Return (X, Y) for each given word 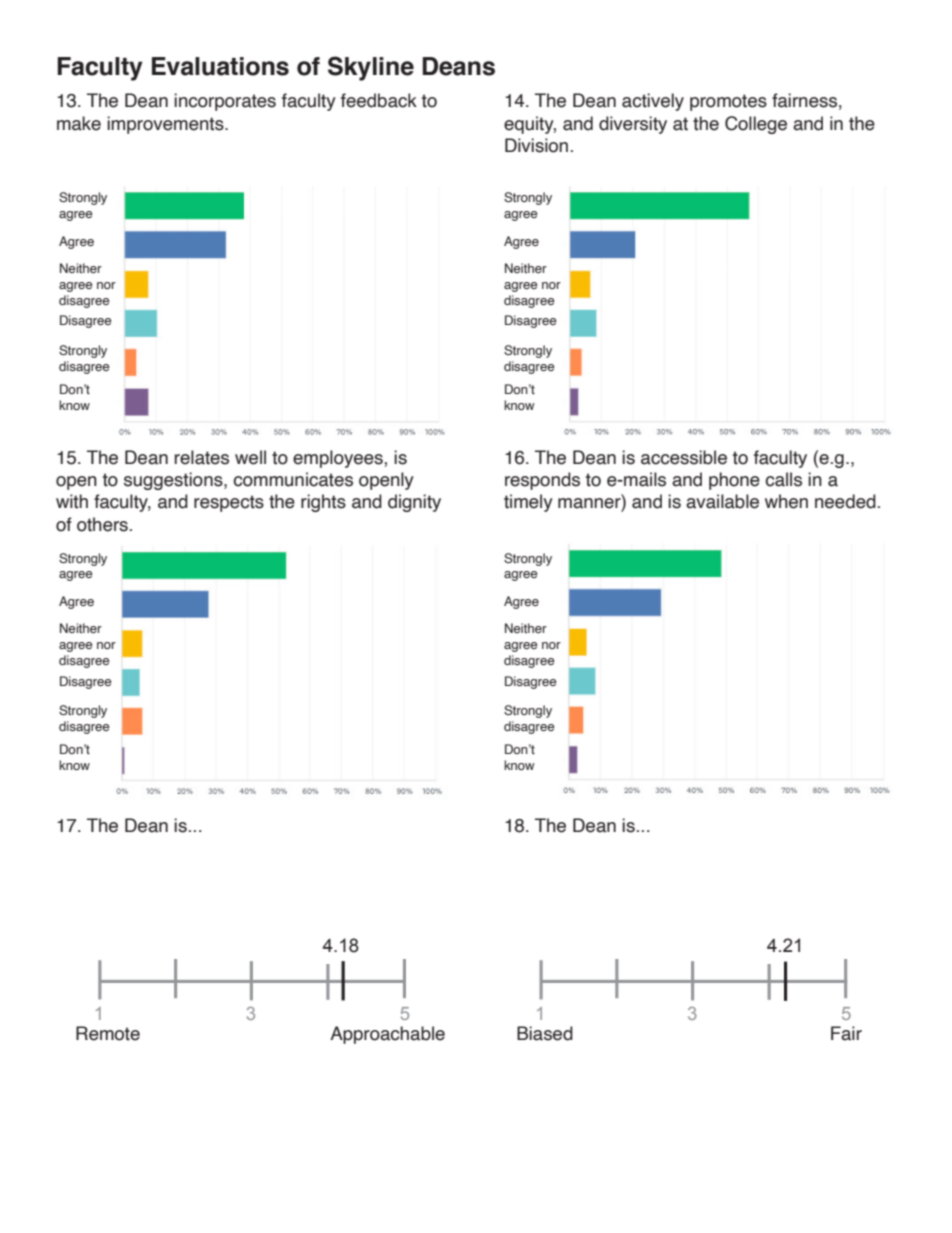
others (102, 524)
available (722, 501)
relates (202, 457)
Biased (545, 1033)
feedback (379, 100)
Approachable (387, 1035)
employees (339, 459)
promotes (728, 102)
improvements (166, 125)
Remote (108, 1033)
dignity (414, 503)
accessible (684, 457)
